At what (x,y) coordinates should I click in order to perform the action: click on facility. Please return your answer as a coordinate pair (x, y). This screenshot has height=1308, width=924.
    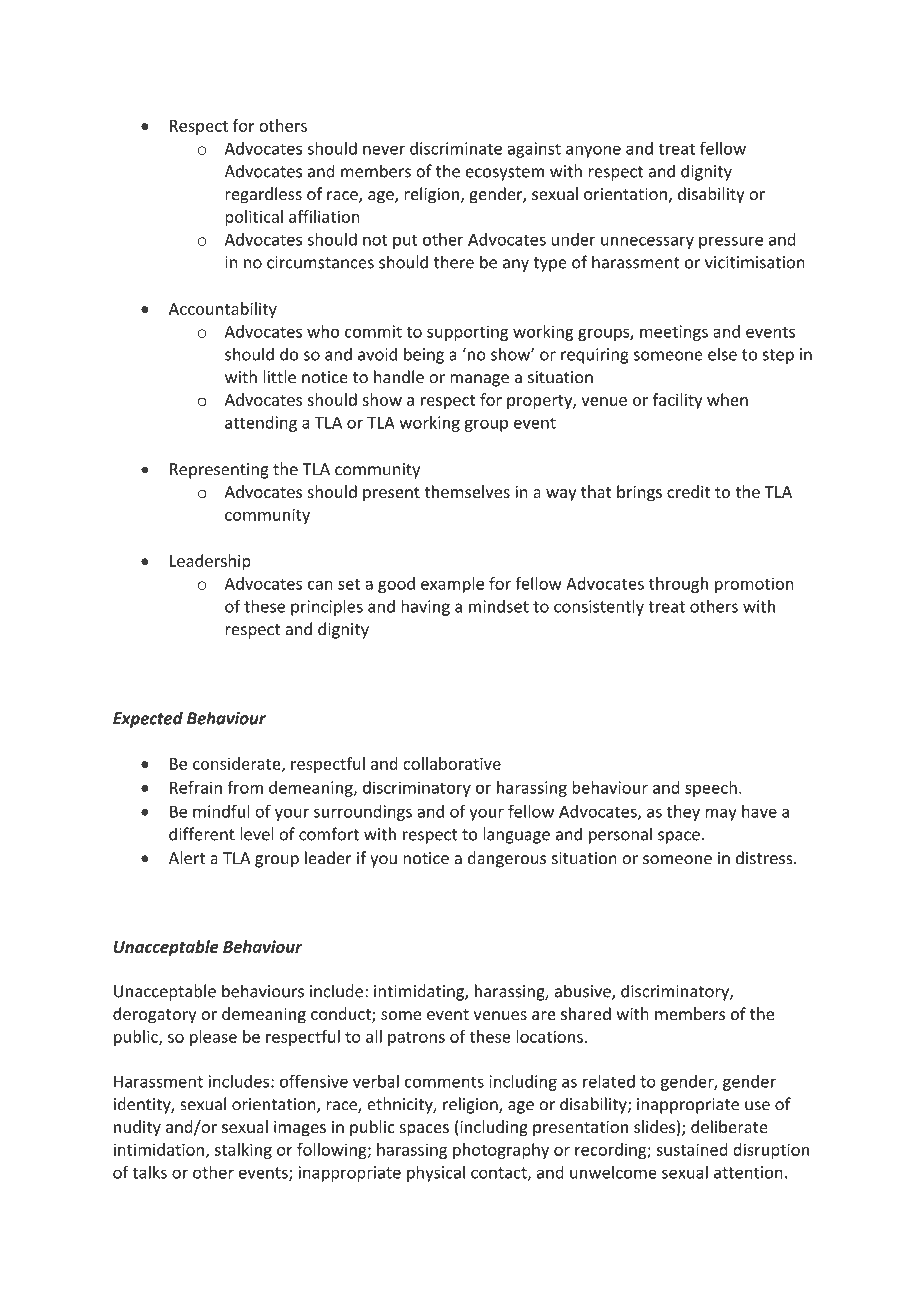
    Looking at the image, I should click on (677, 401).
